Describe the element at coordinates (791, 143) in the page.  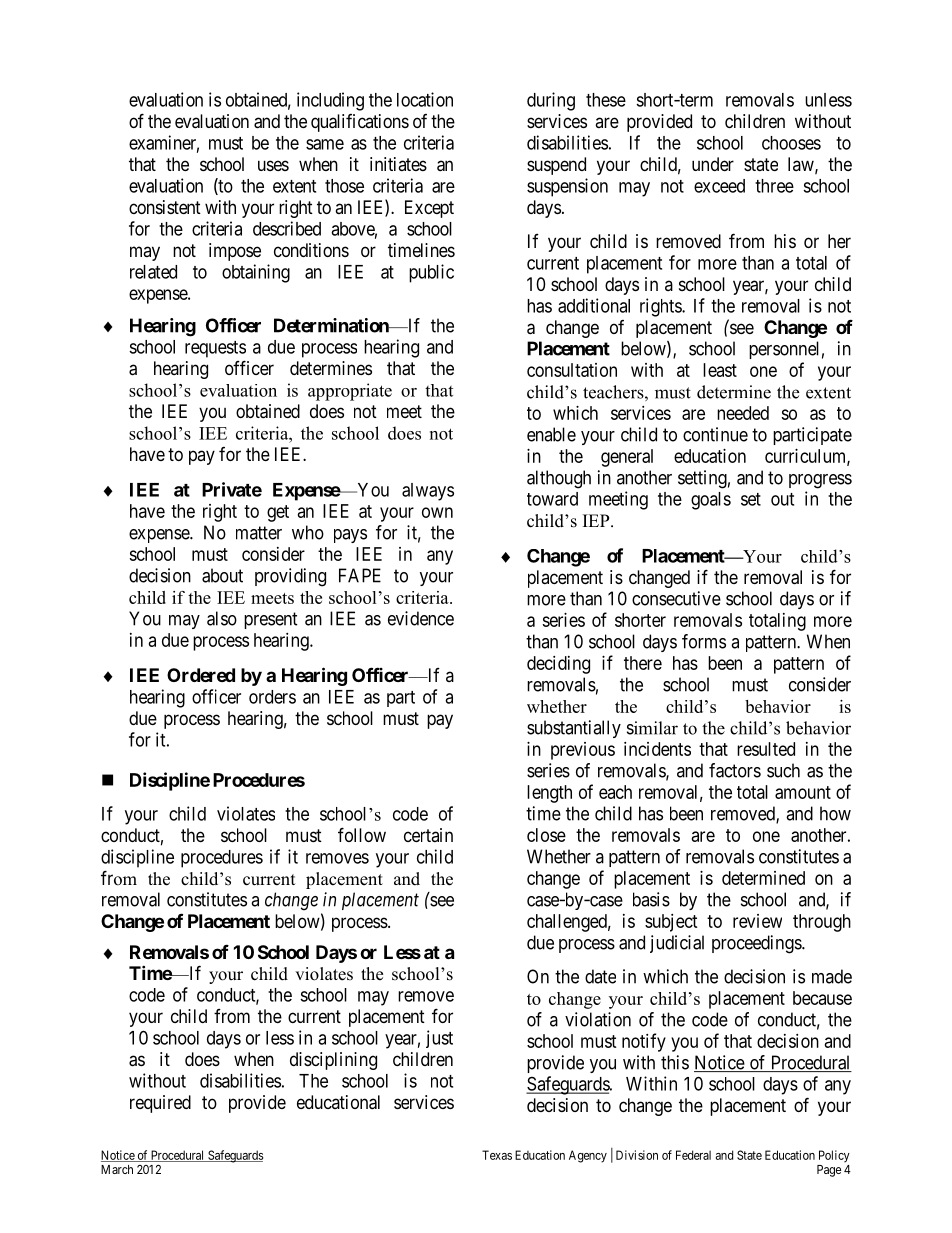
I see `chooses` at that location.
